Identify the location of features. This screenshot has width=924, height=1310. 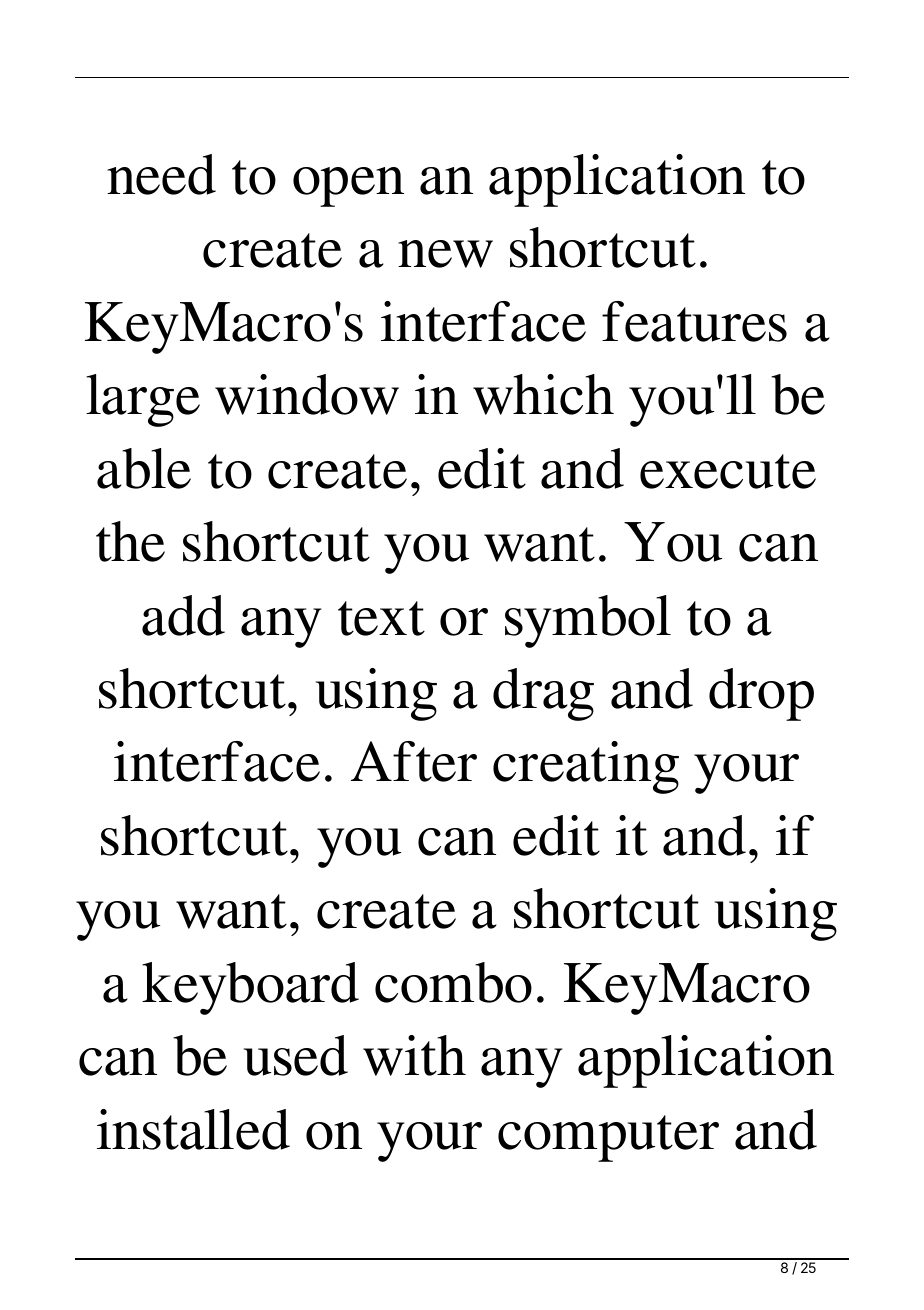
(694, 321).
